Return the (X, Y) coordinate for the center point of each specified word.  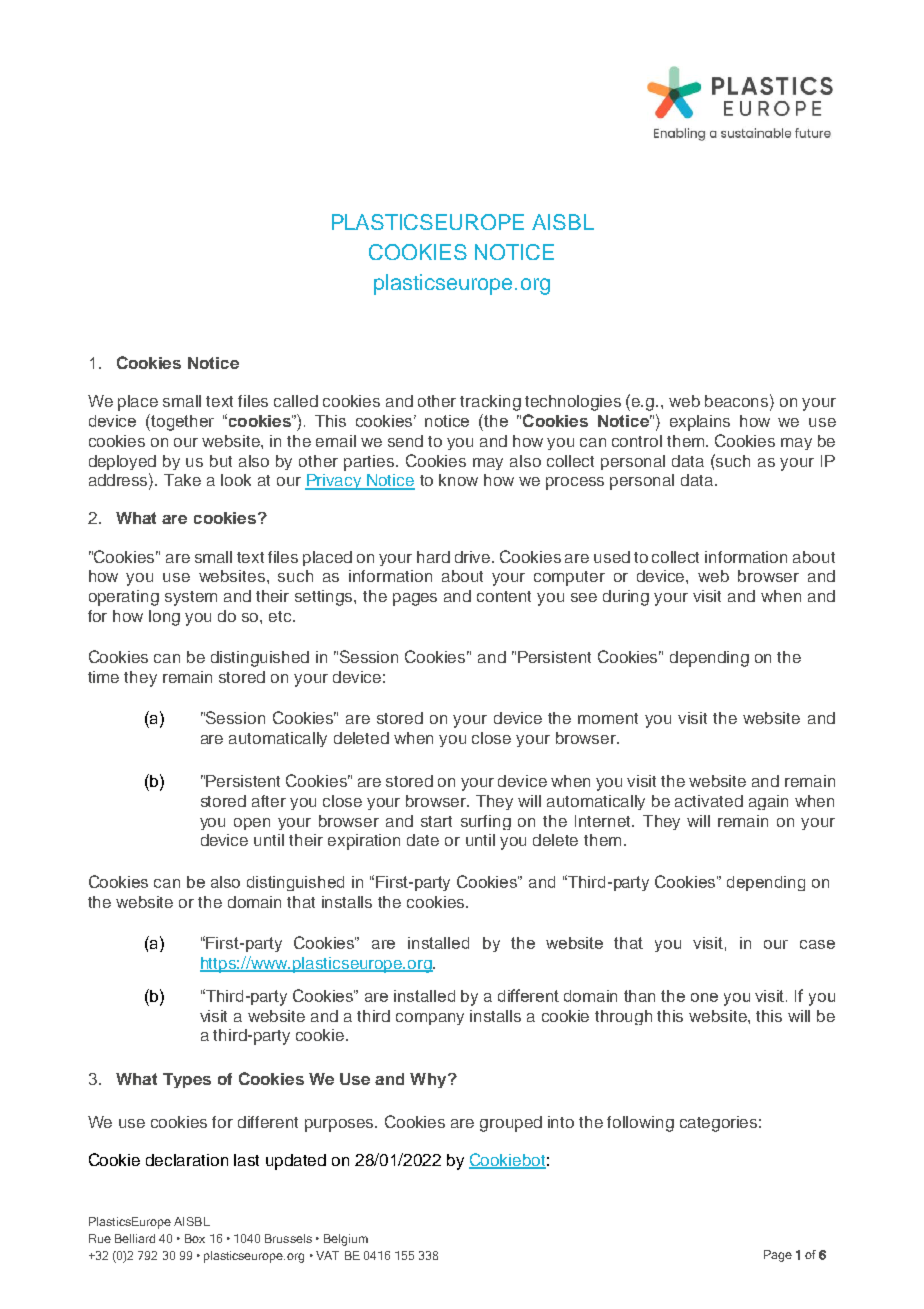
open (252, 824)
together (181, 422)
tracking (490, 403)
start (436, 821)
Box (195, 1238)
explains (700, 423)
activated (709, 801)
